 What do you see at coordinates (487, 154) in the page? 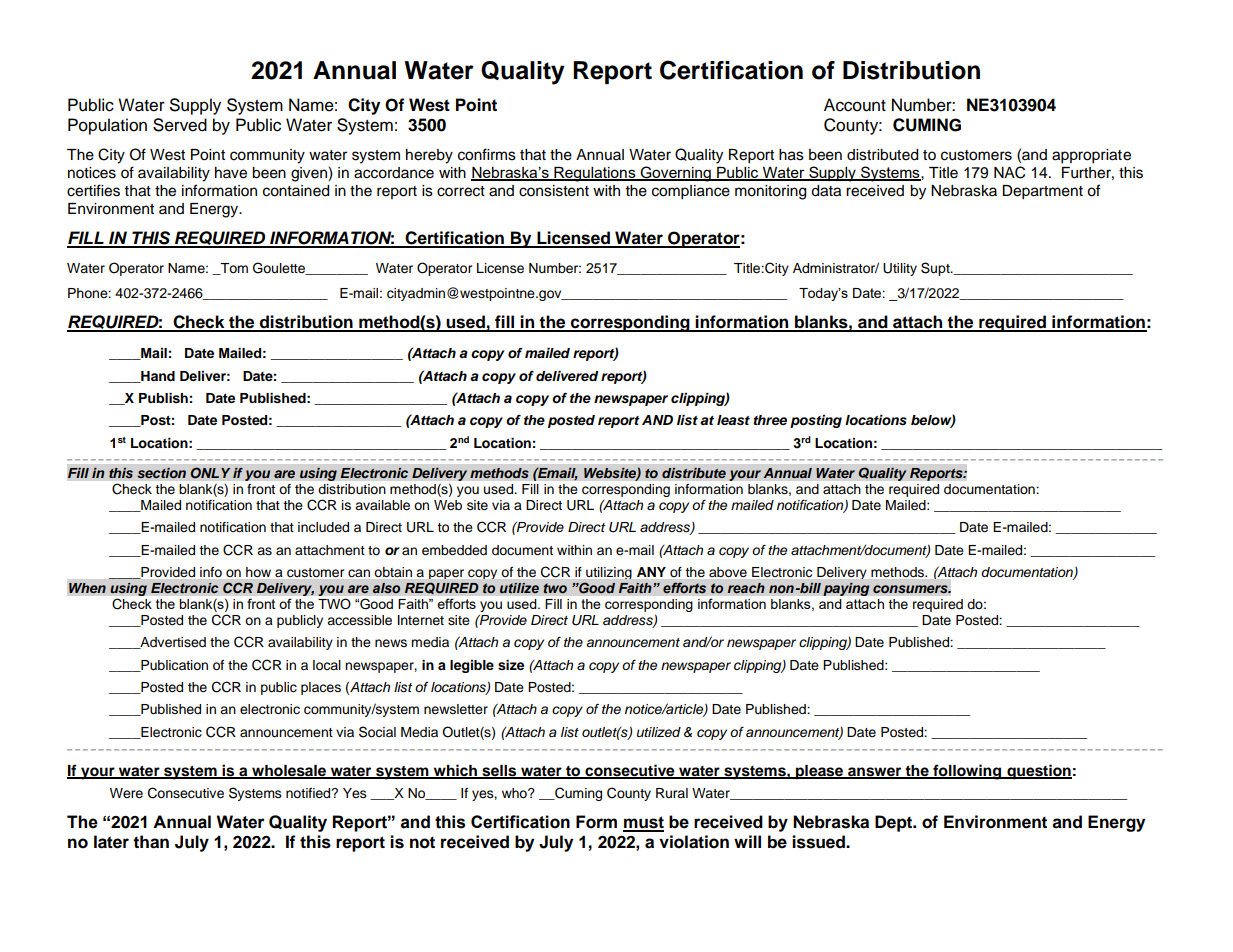
I see `confirms` at bounding box center [487, 154].
